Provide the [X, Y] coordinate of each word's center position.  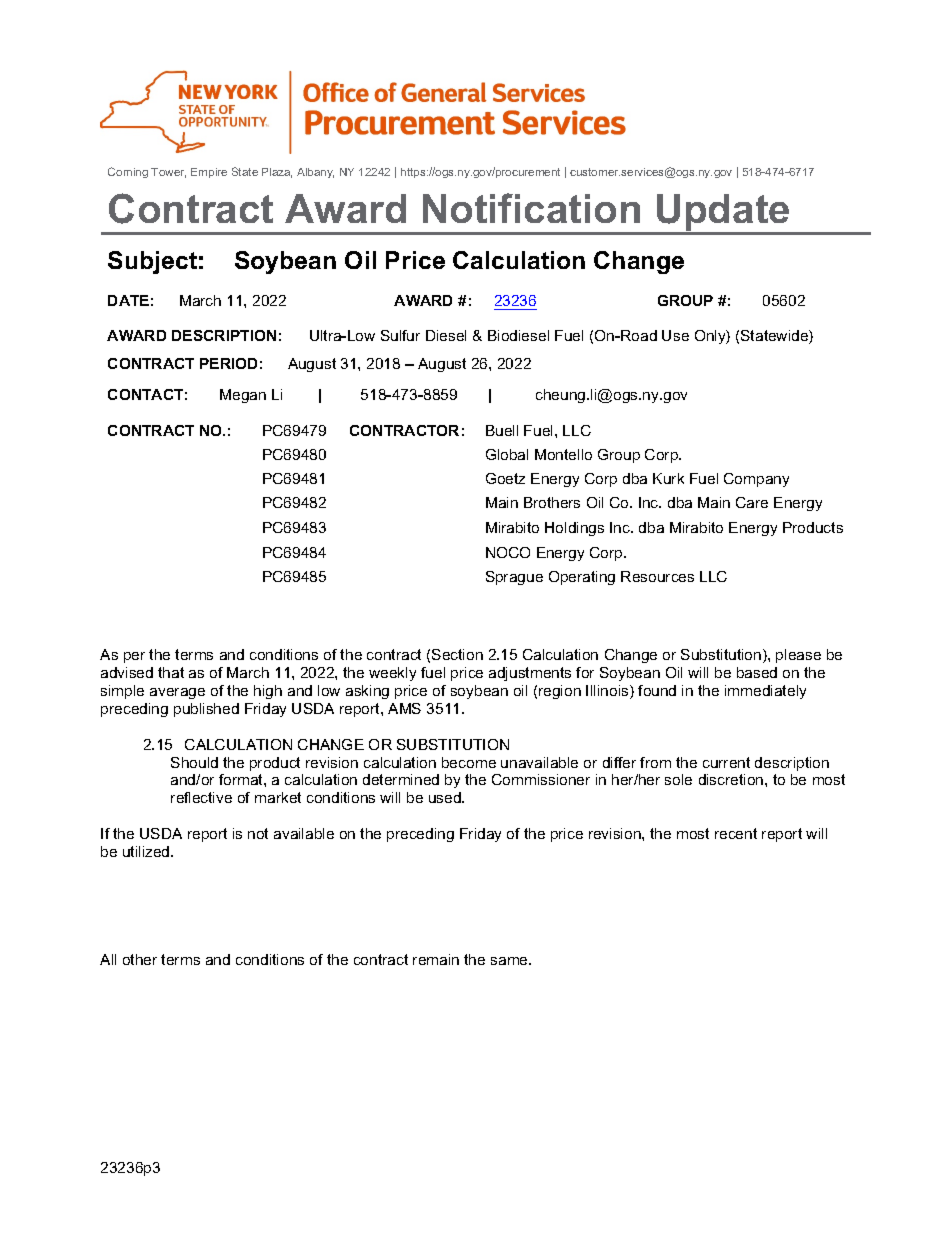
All [108, 959]
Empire [209, 173]
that [171, 672]
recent [736, 833]
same [510, 961]
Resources [657, 576]
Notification [531, 208]
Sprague [514, 578]
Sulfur [400, 335]
